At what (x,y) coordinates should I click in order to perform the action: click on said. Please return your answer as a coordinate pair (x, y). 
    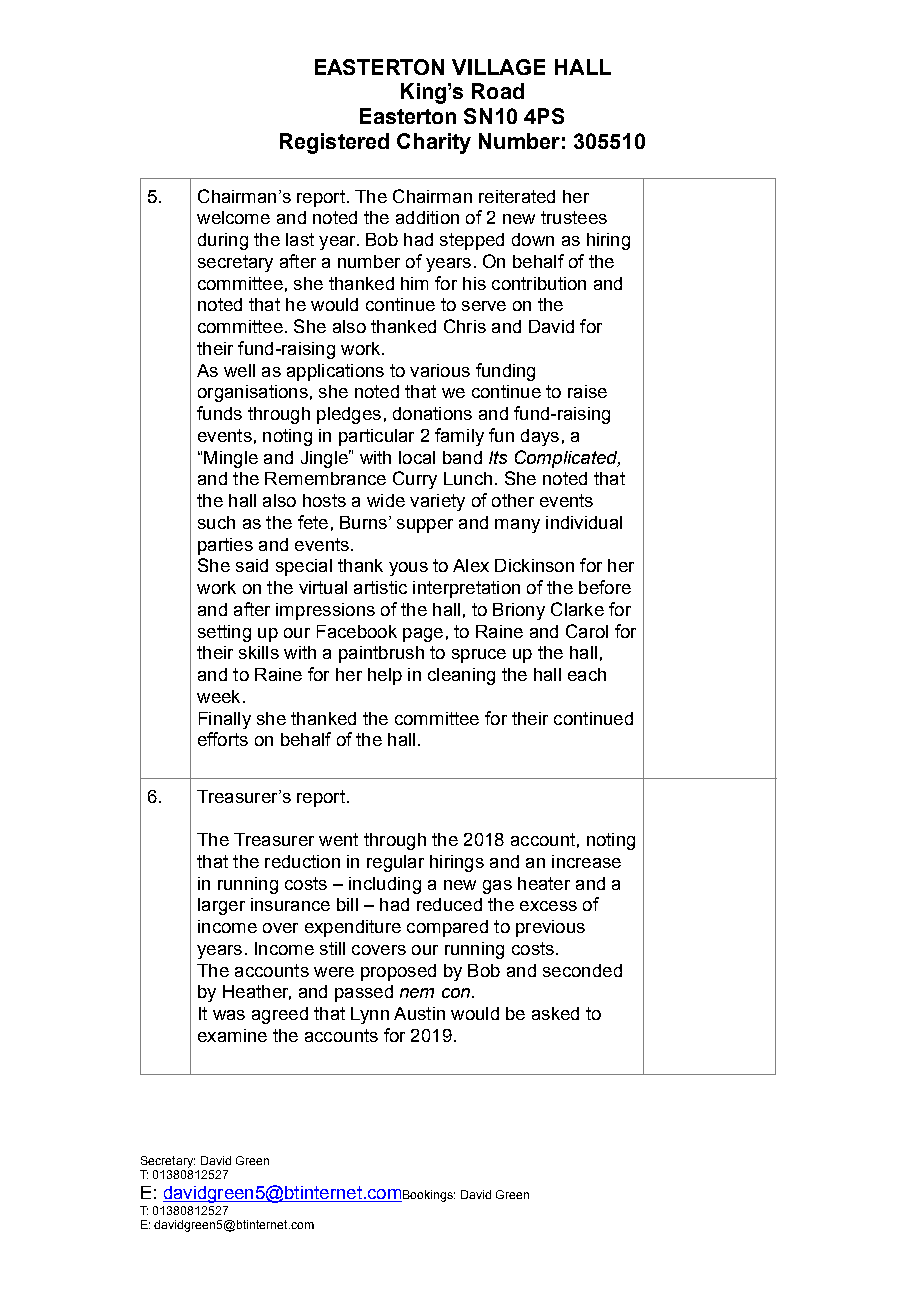
    Looking at the image, I should click on (252, 565).
